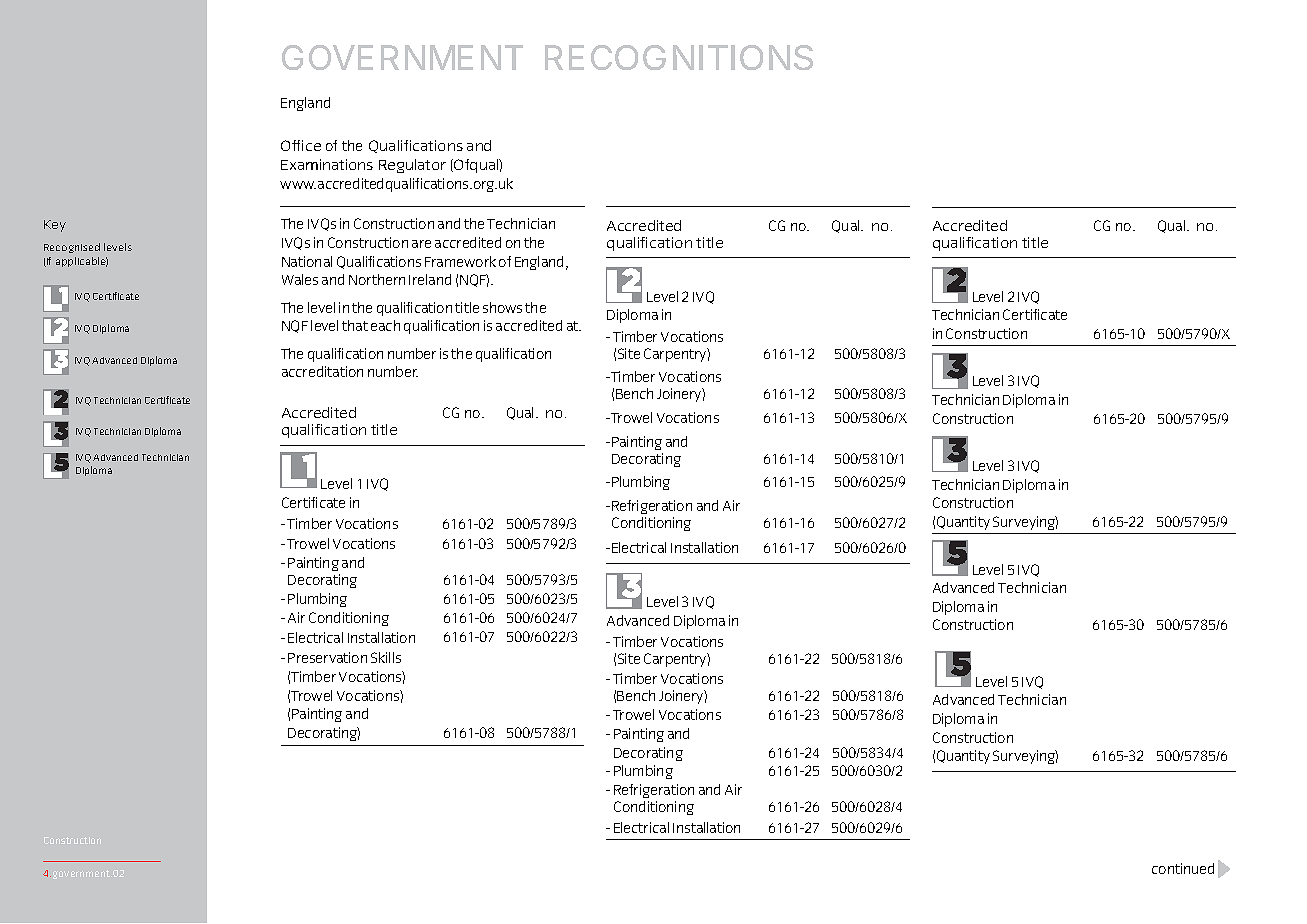  I want to click on Regulator, so click(412, 166).
